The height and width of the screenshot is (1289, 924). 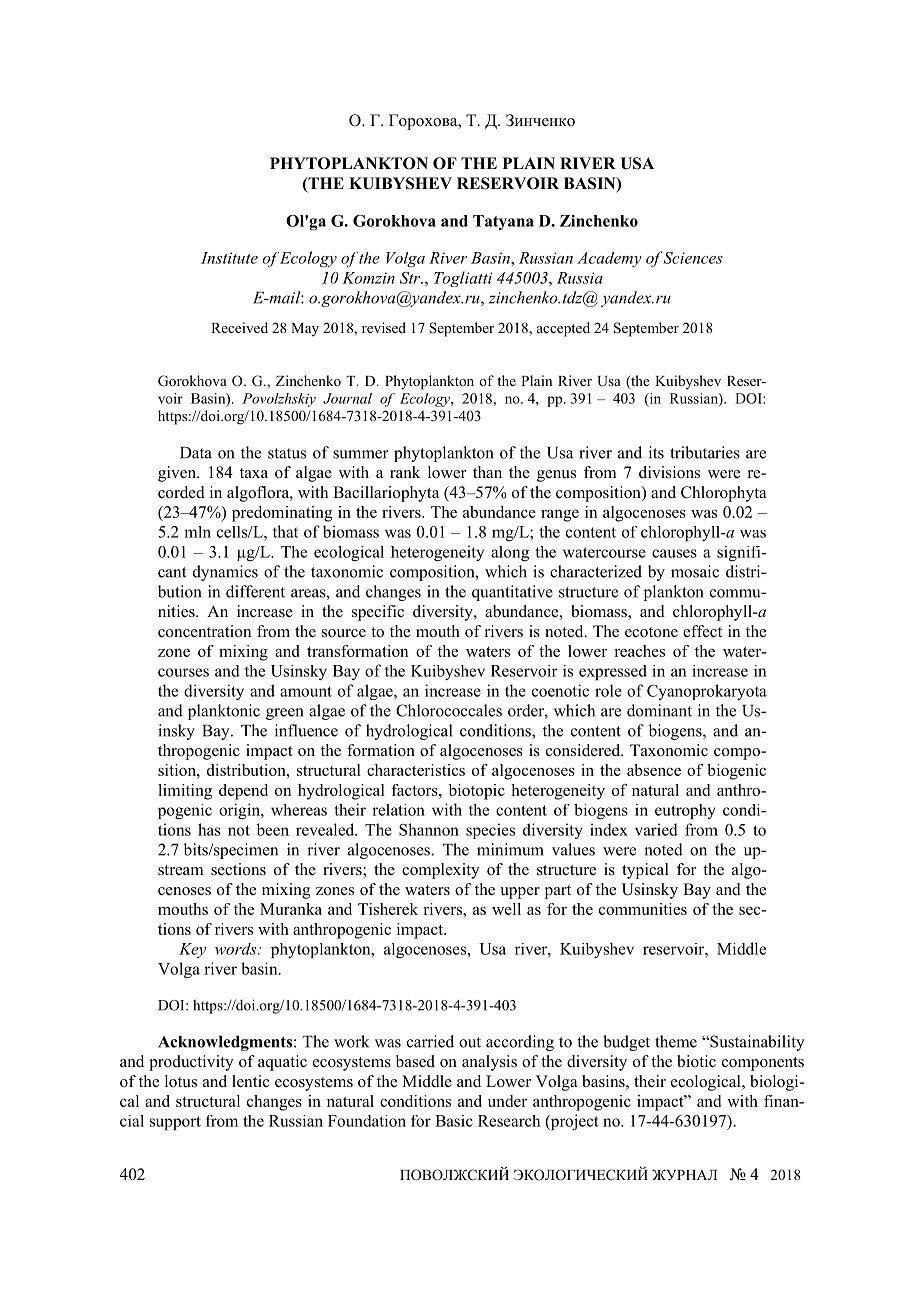 I want to click on species, so click(x=490, y=831).
